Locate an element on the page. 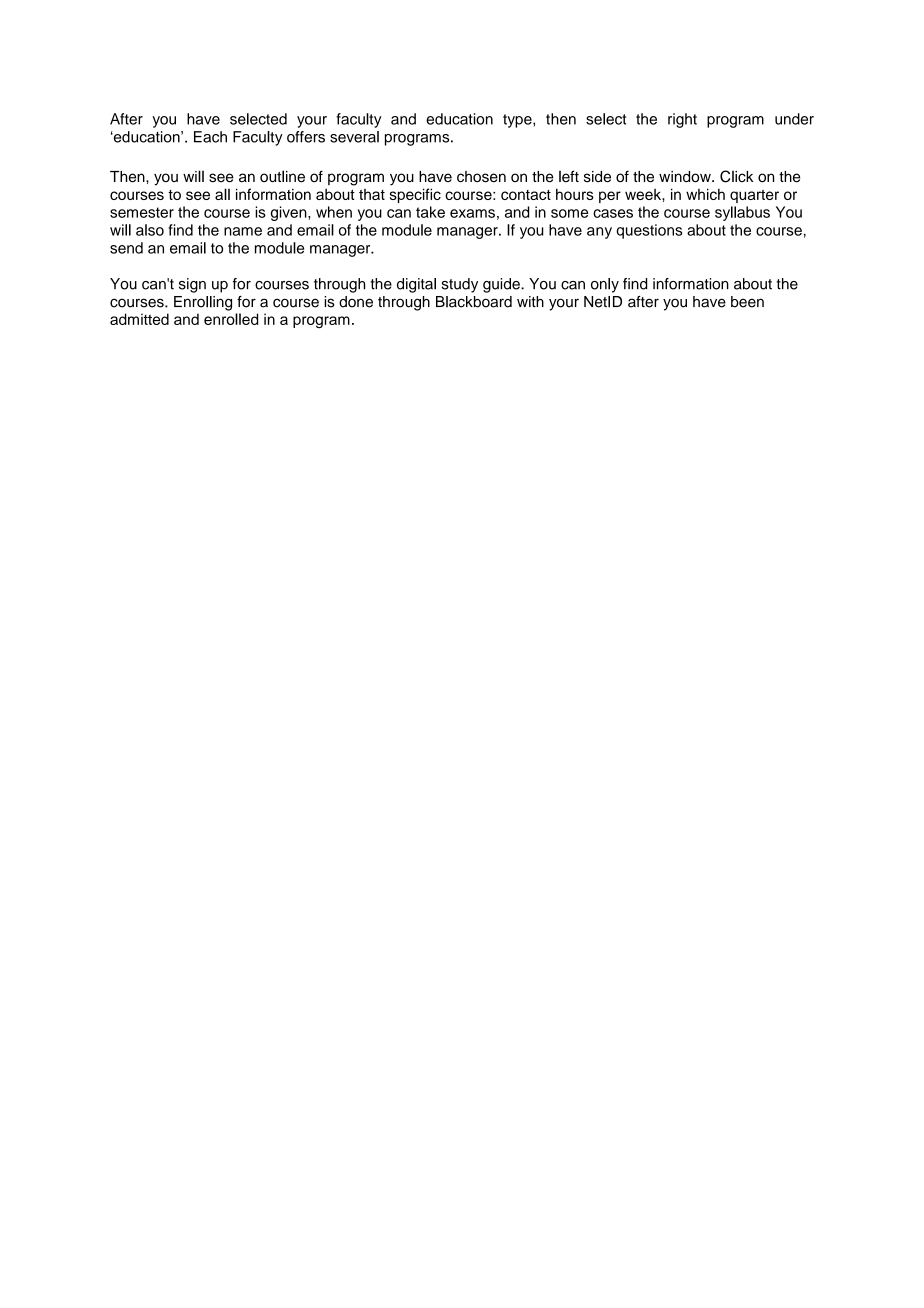  exams is located at coordinates (472, 213).
